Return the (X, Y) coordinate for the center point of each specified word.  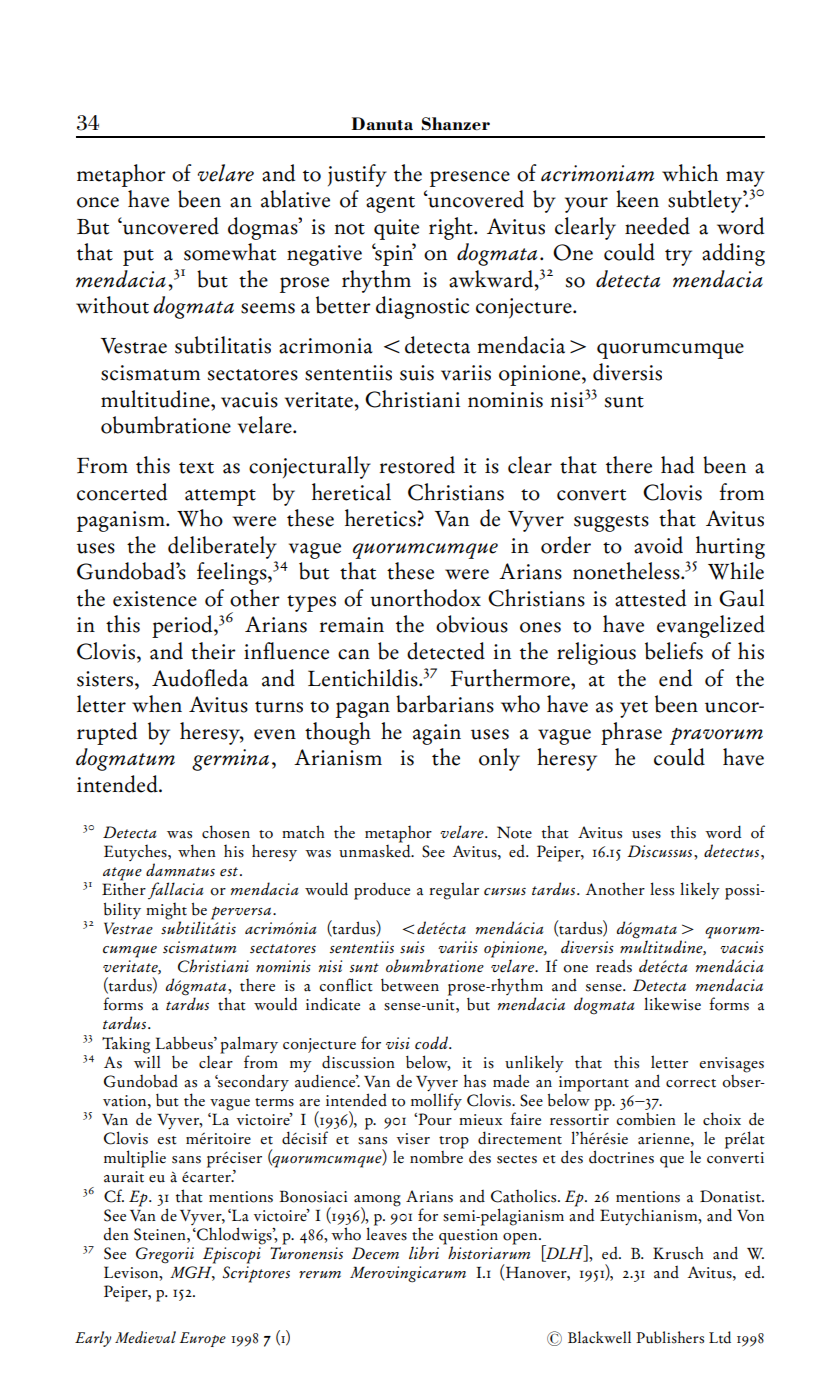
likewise (672, 1004)
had (677, 465)
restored (417, 465)
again (437, 734)
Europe (203, 1339)
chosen (226, 832)
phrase (631, 733)
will (147, 1060)
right (452, 228)
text (196, 468)
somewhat (230, 252)
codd (432, 1043)
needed (657, 226)
